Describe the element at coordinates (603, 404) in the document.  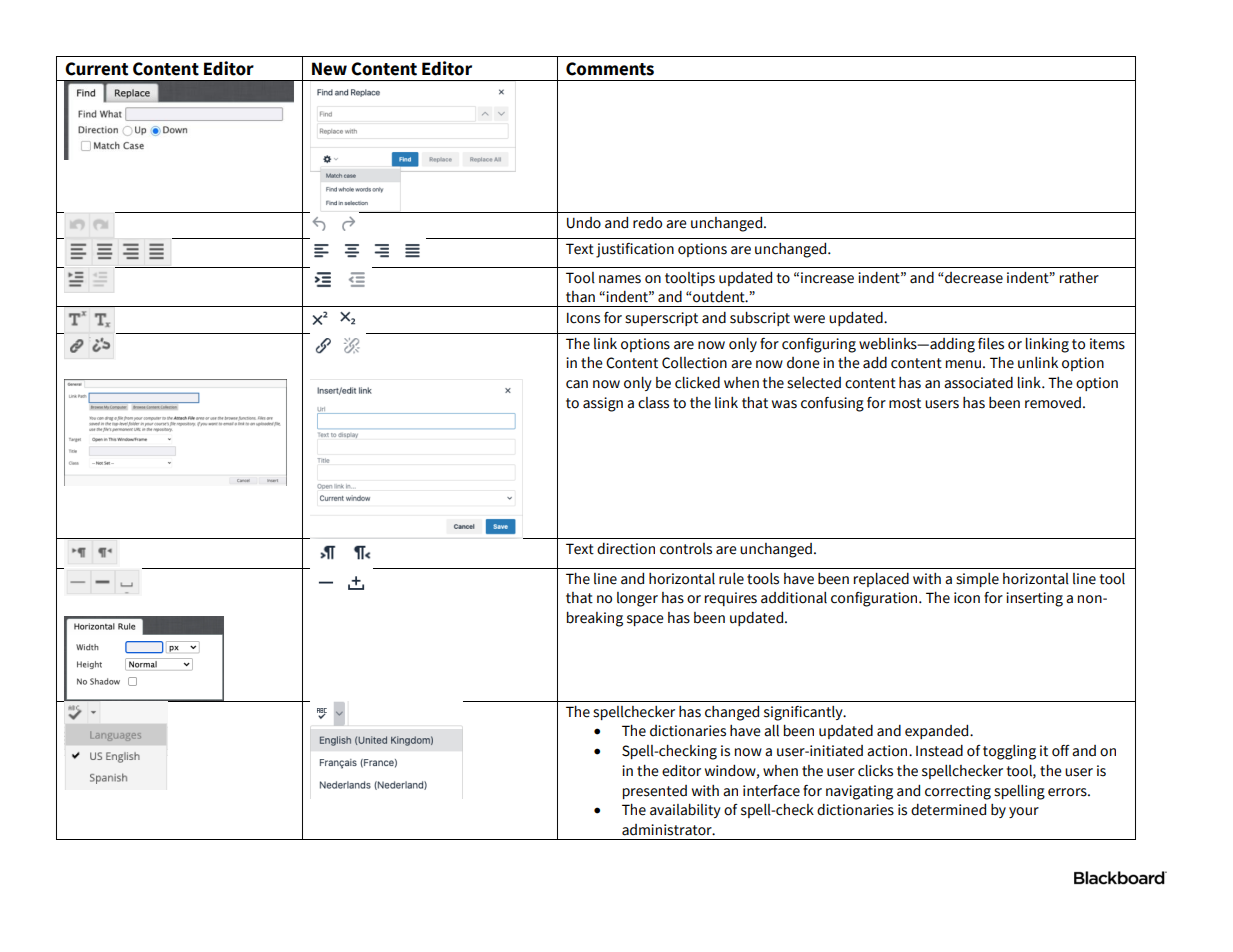
I see `assign` at that location.
